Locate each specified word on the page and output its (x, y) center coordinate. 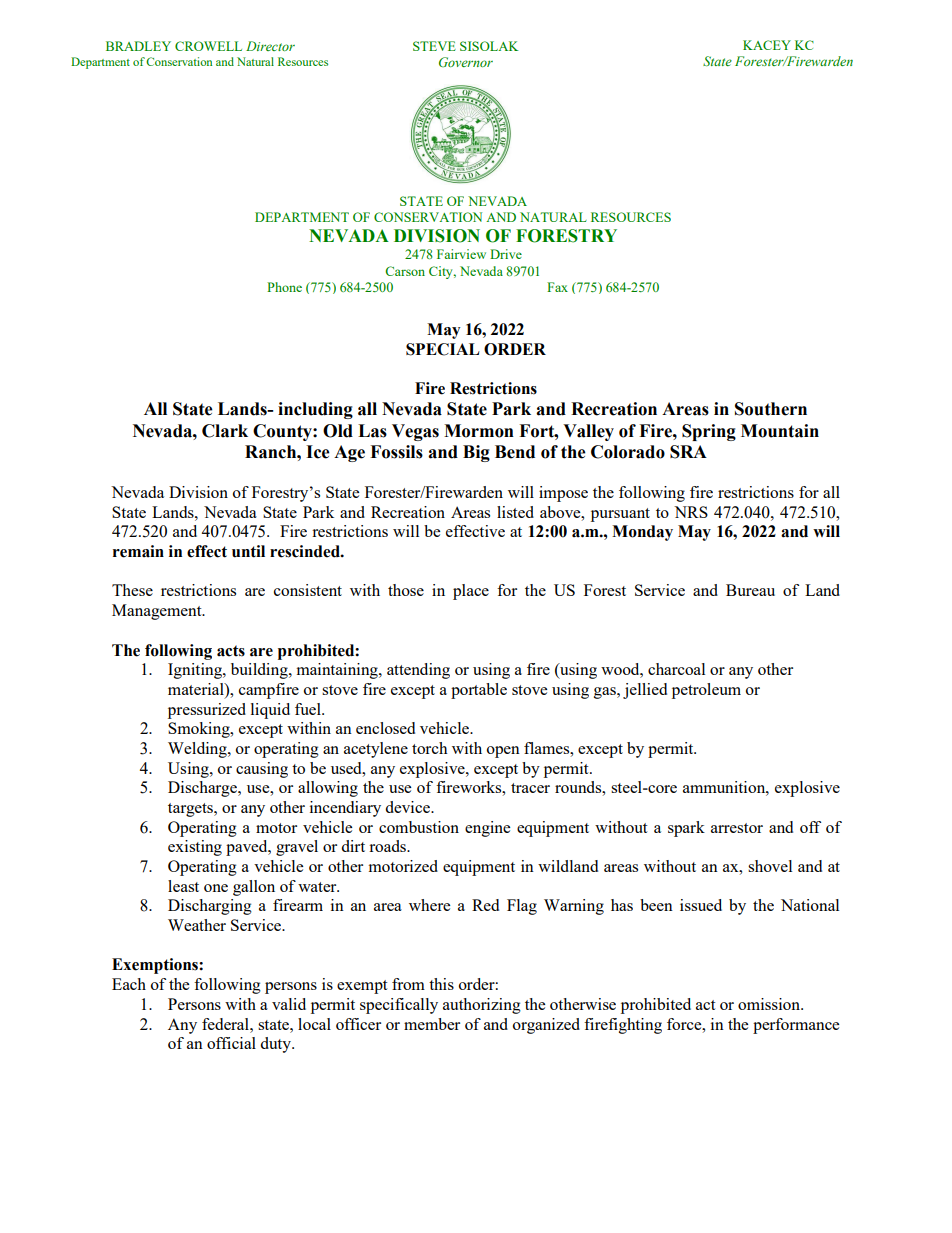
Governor (466, 62)
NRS (691, 512)
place (471, 592)
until (248, 551)
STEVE (434, 46)
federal (226, 1024)
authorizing (482, 1006)
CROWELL (208, 46)
